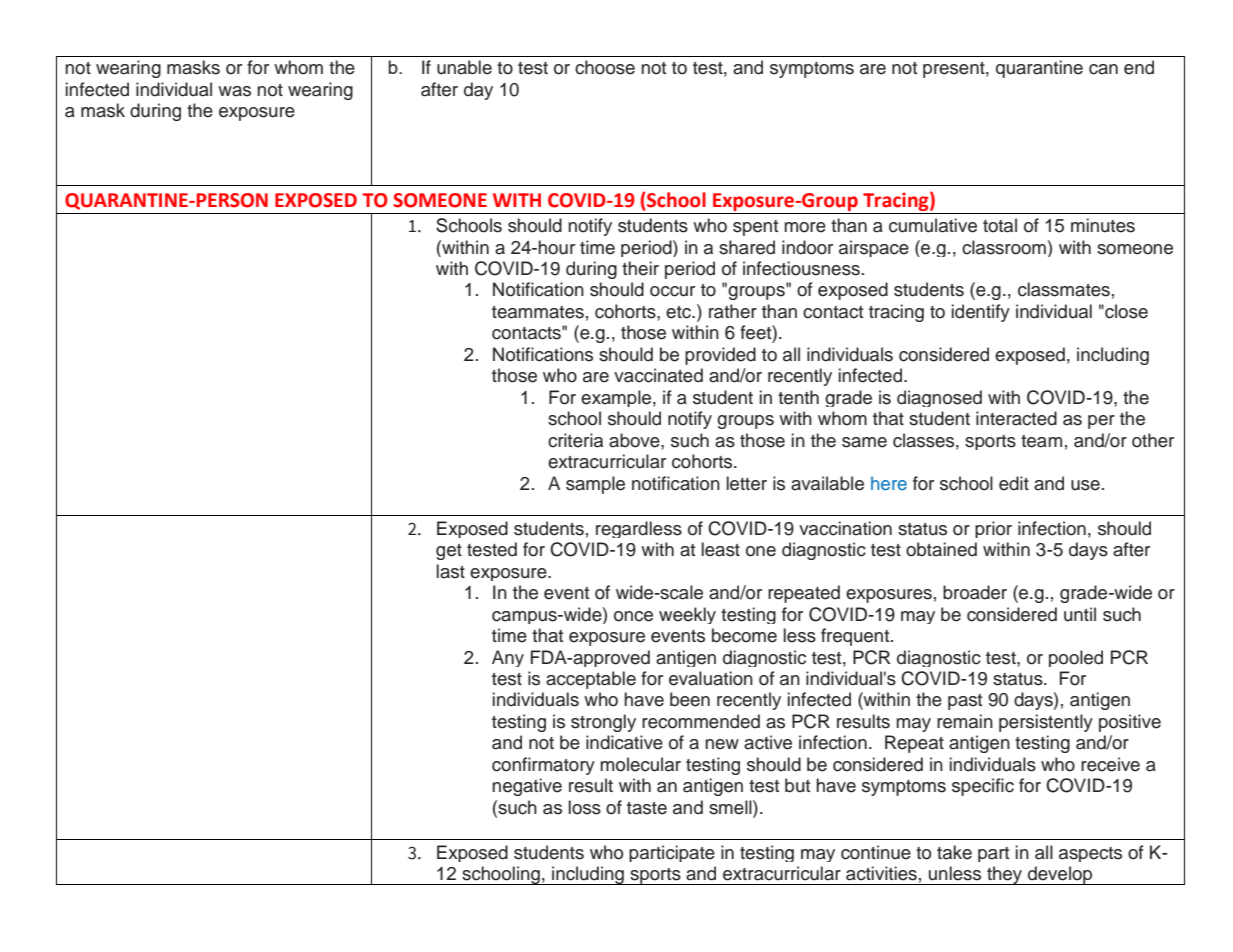 The height and width of the page is (952, 1233). Describe the element at coordinates (1014, 483) in the page. I see `edit` at that location.
